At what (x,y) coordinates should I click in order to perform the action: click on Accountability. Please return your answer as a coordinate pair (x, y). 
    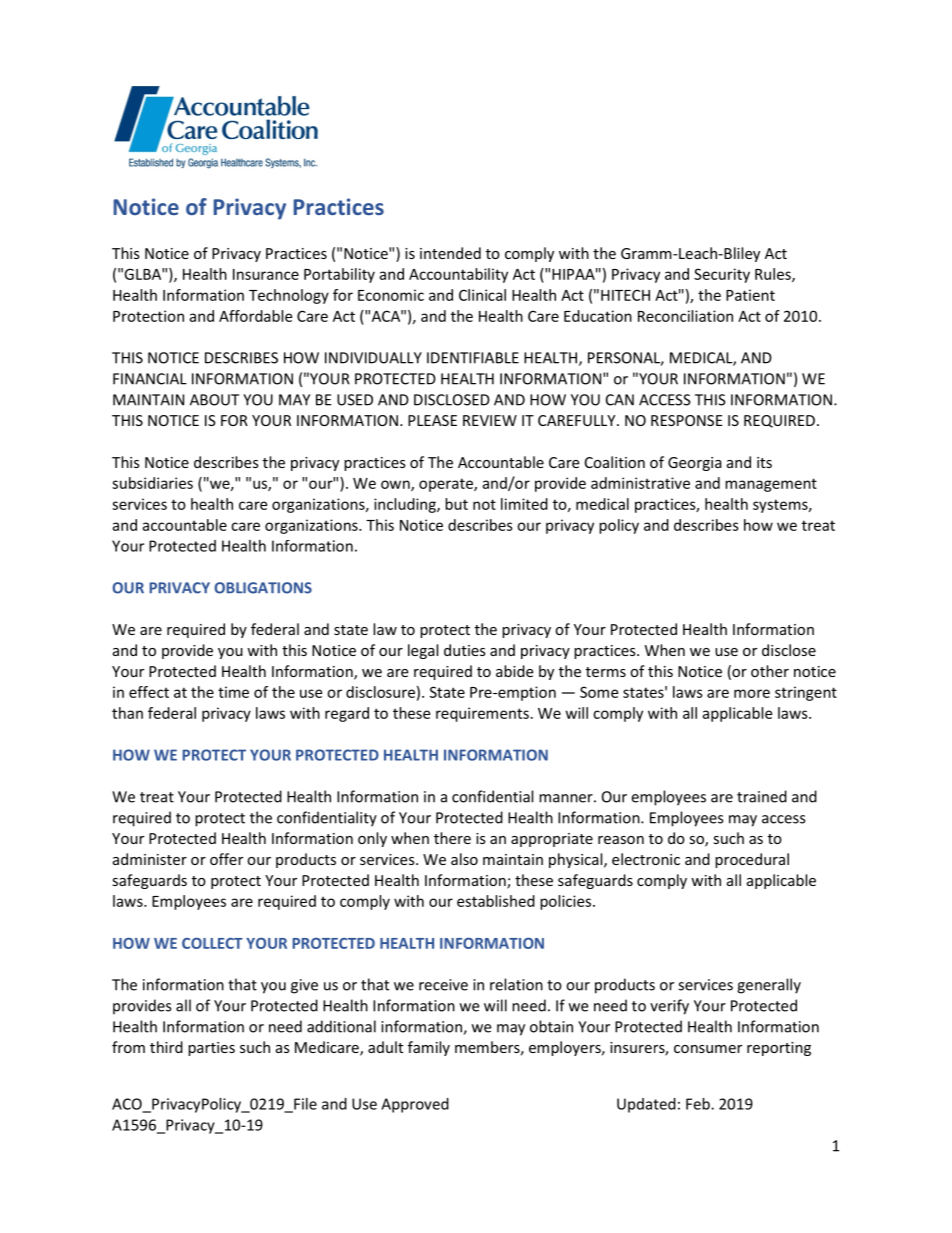
    Looking at the image, I should click on (458, 275).
